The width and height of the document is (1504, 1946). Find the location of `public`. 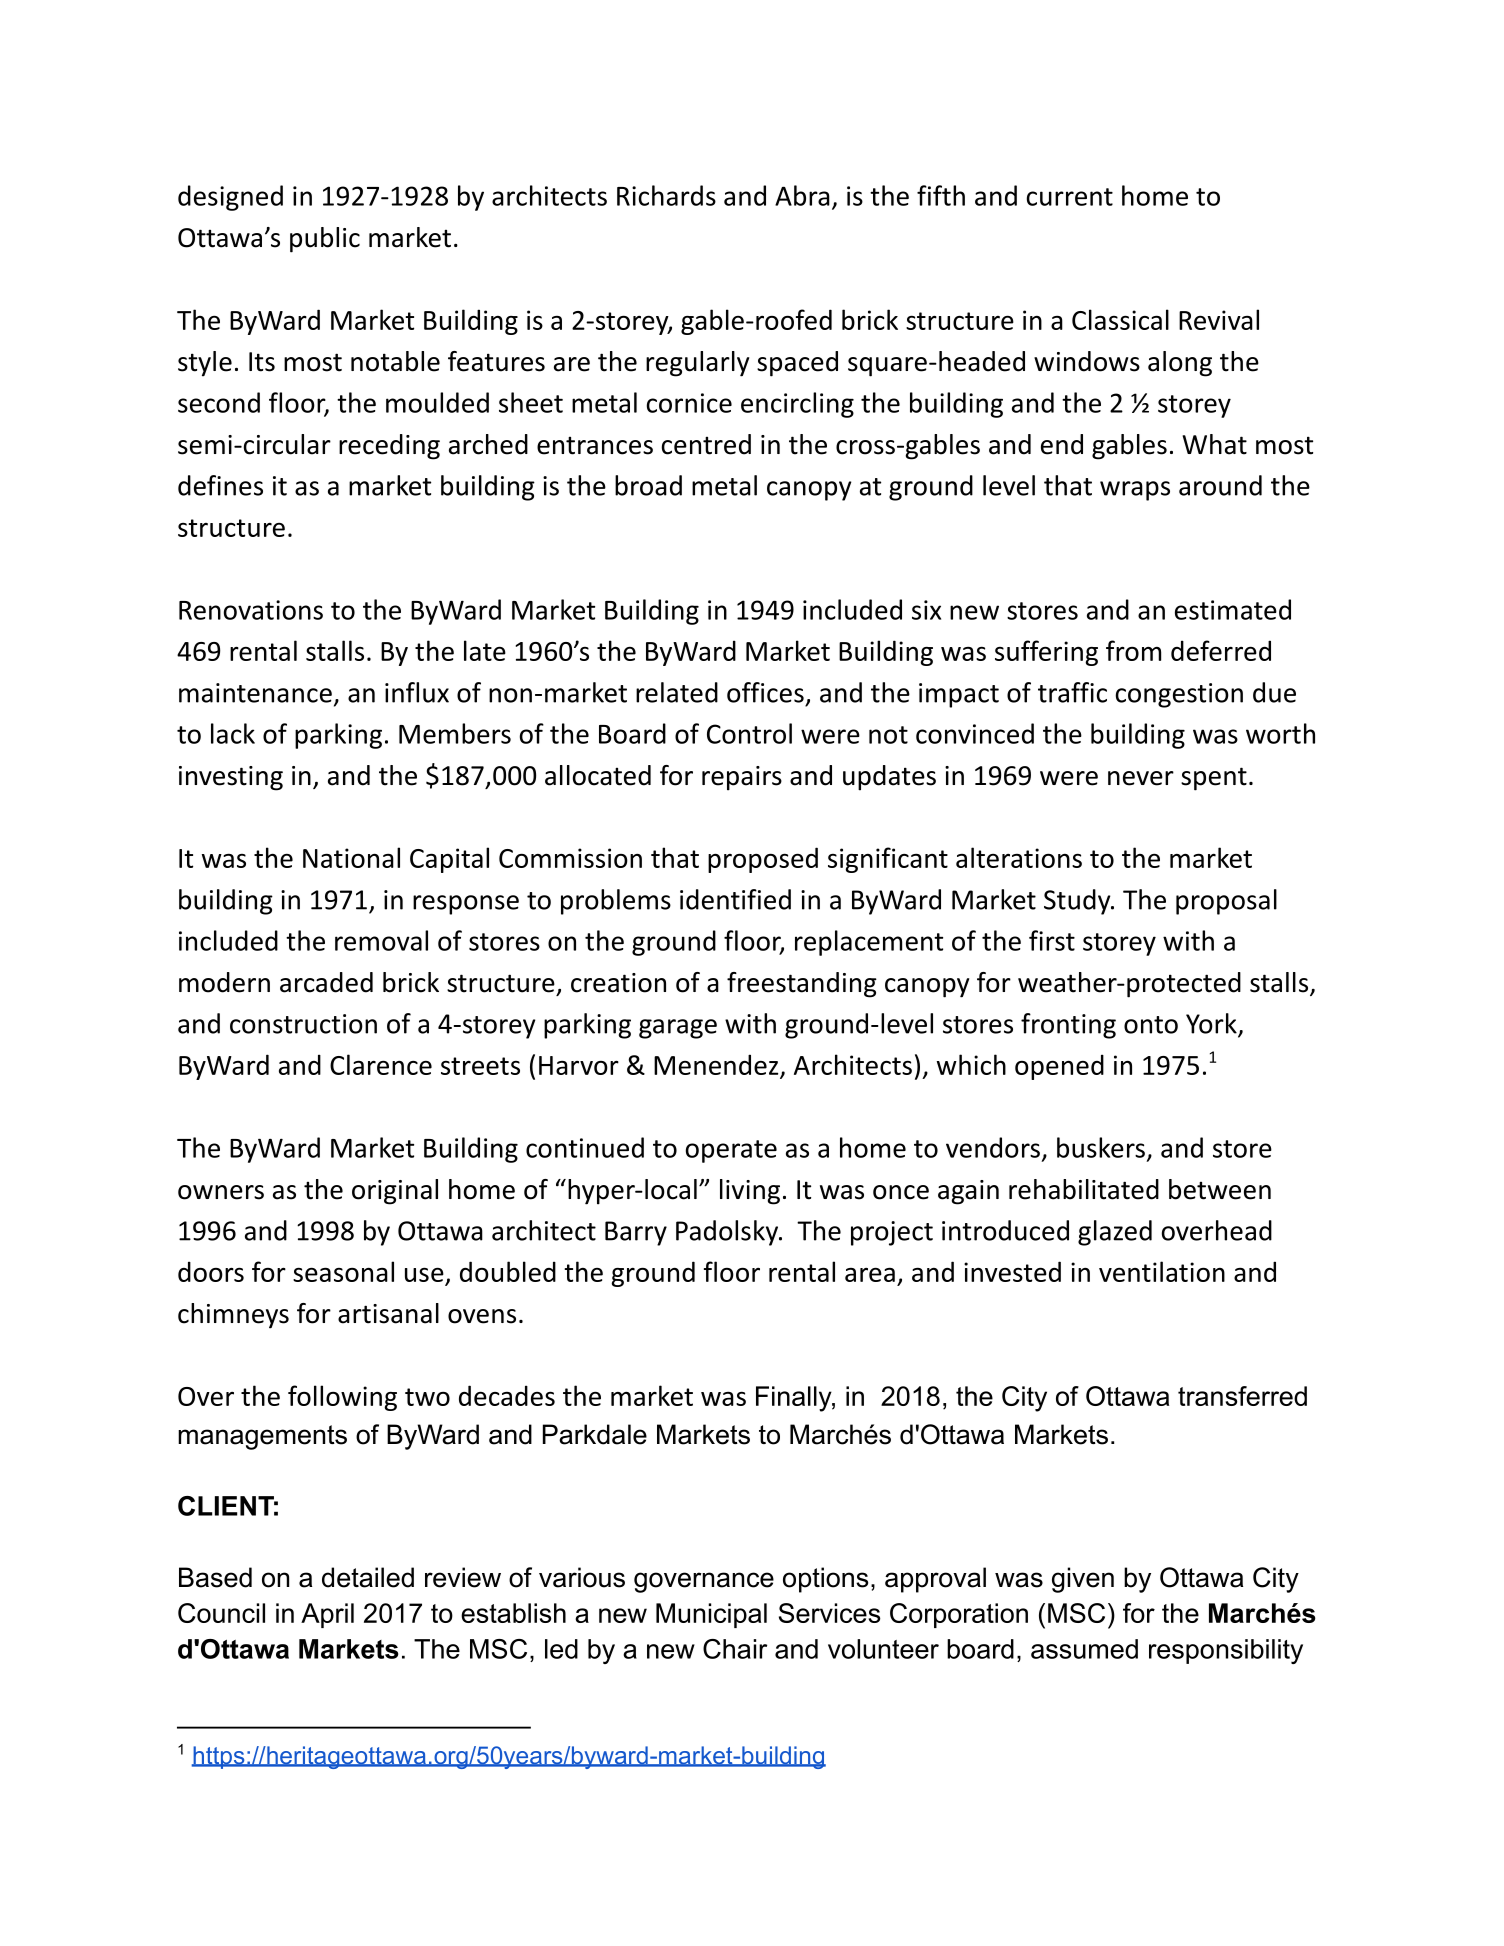

public is located at coordinates (325, 240).
